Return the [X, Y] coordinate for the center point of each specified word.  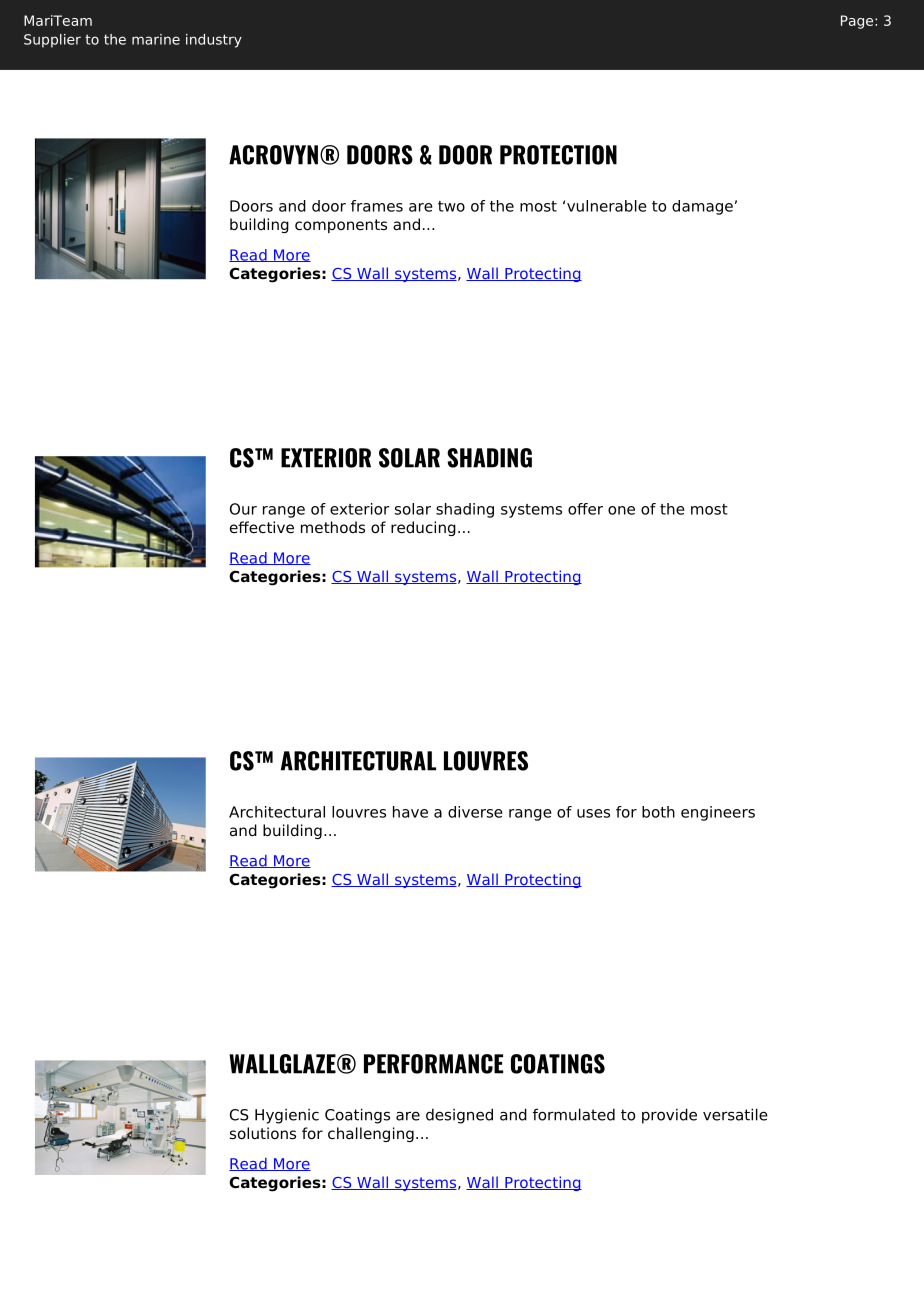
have [410, 812]
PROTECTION [558, 155]
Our [243, 509]
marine [156, 39]
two [451, 206]
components [341, 226]
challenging [371, 1134]
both [658, 812]
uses [593, 813]
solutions [263, 1133]
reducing [423, 528]
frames [377, 206]
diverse [475, 812]
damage [702, 207]
